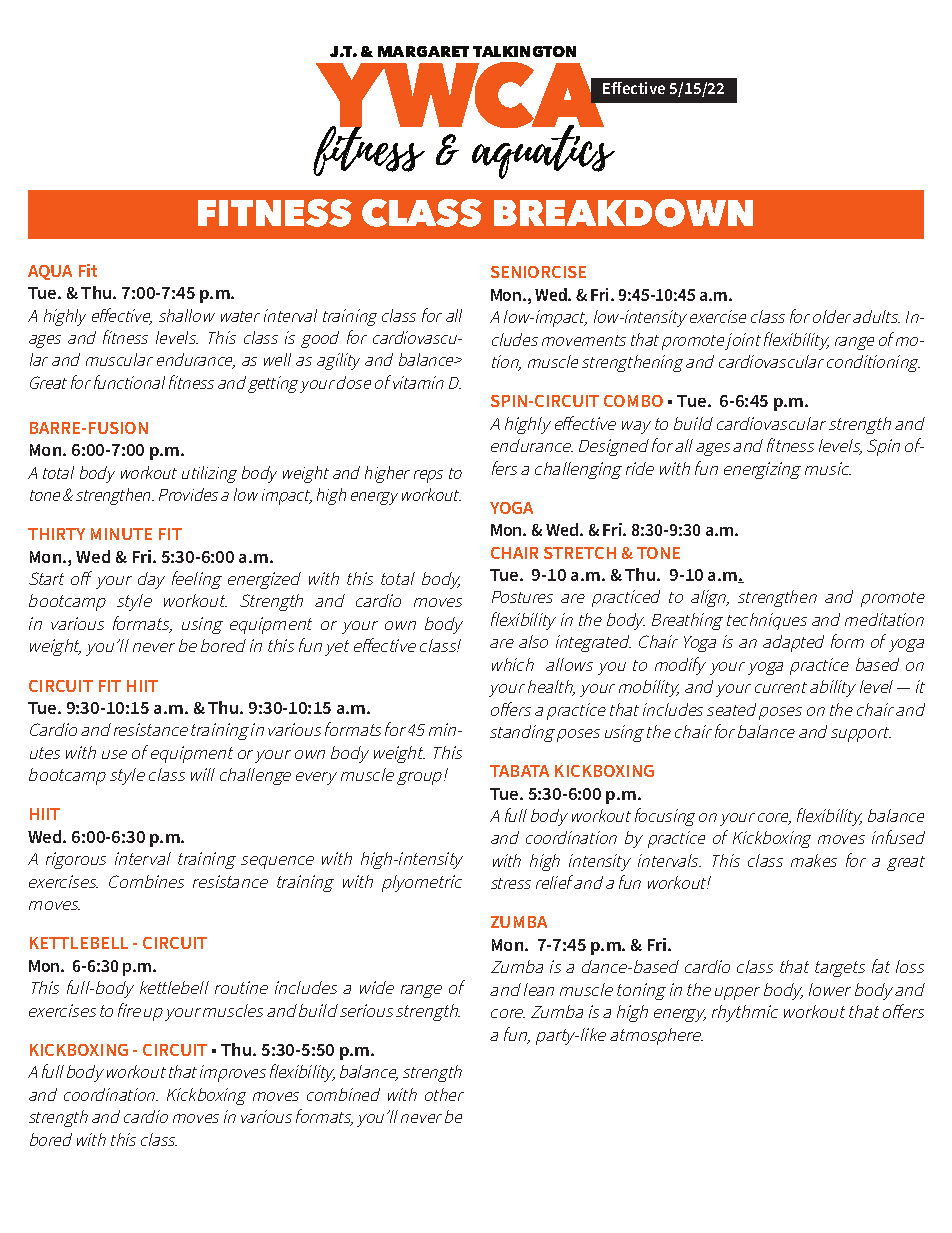 The image size is (952, 1233). Describe the element at coordinates (423, 51) in the screenshot. I see `MARGARET` at that location.
